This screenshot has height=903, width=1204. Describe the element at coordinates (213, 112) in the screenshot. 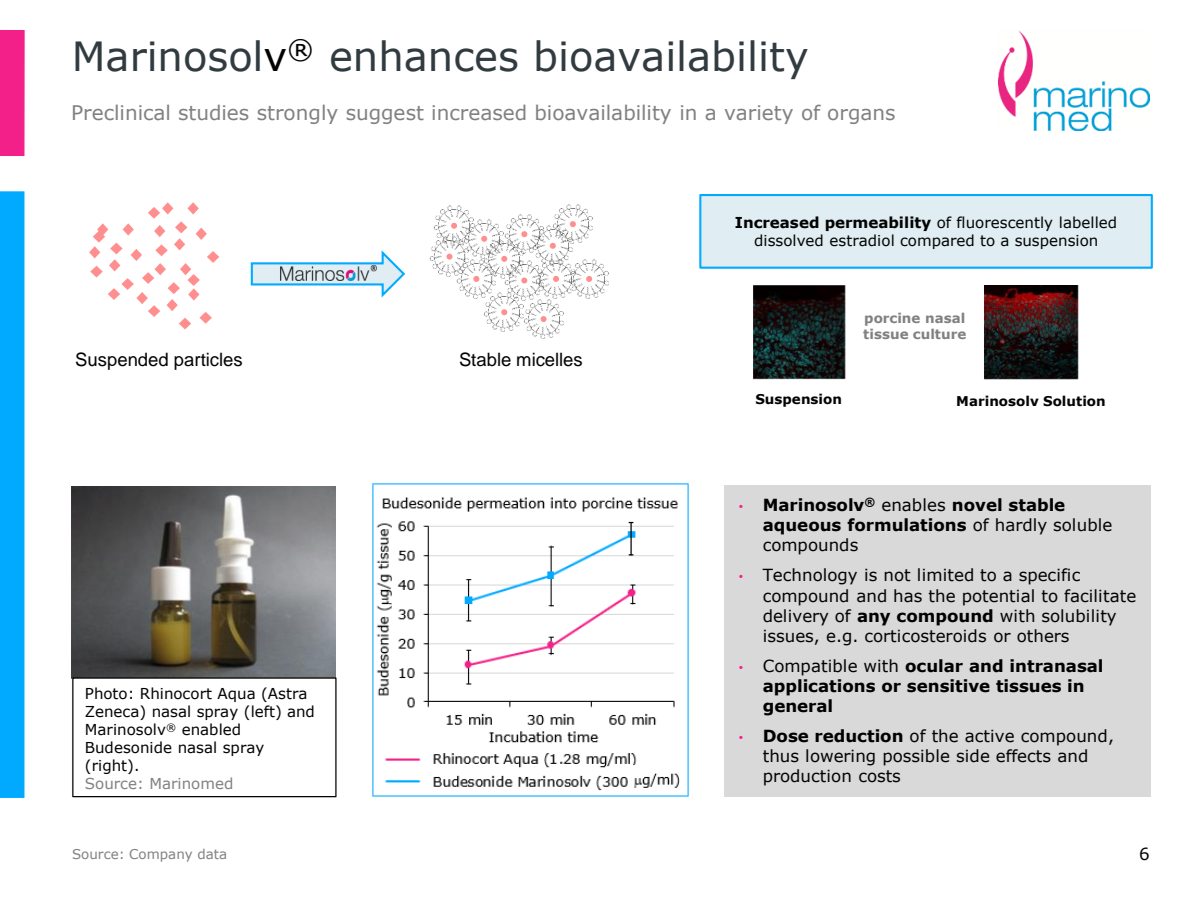

I see `studies` at that location.
